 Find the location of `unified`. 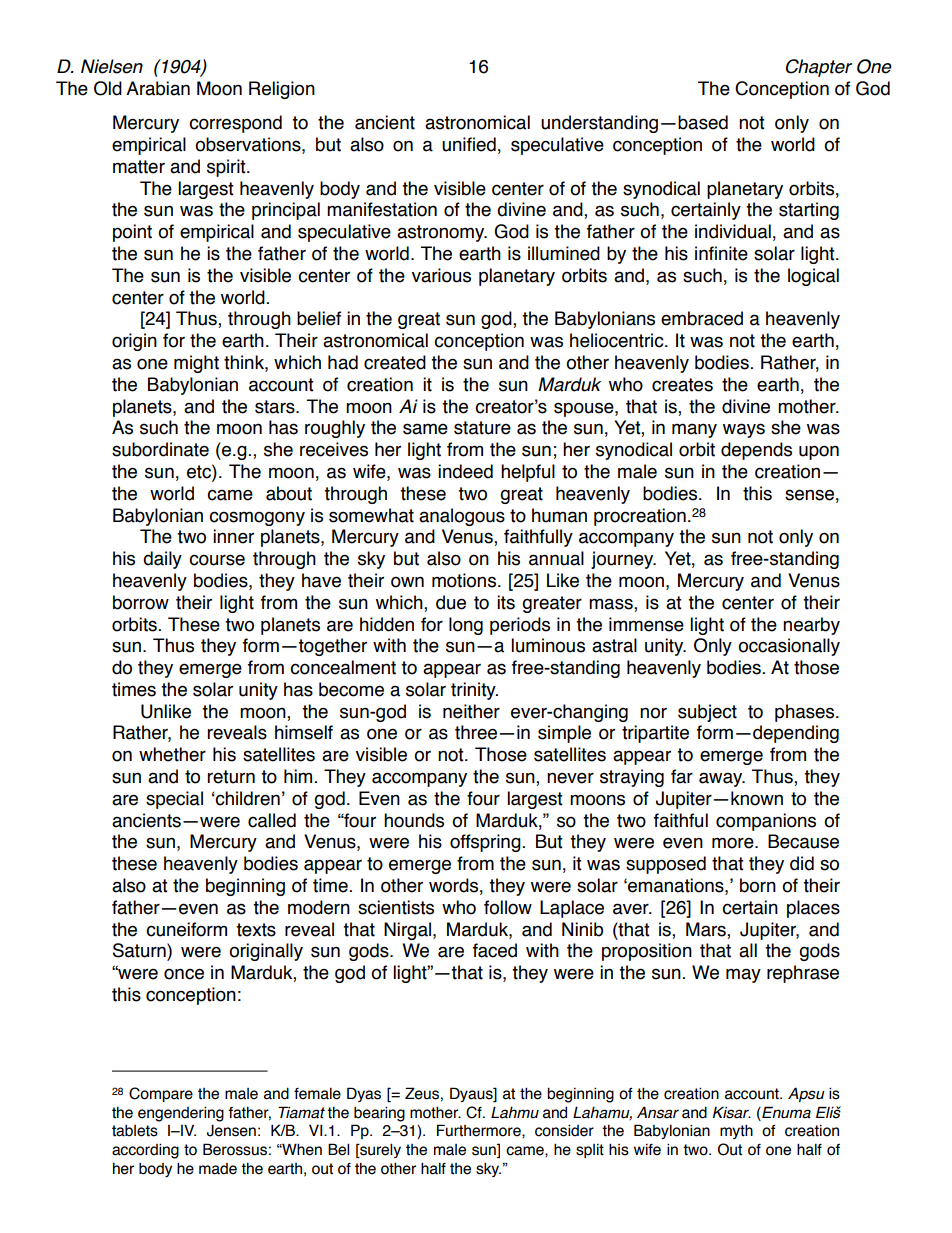

unified is located at coordinates (469, 144).
